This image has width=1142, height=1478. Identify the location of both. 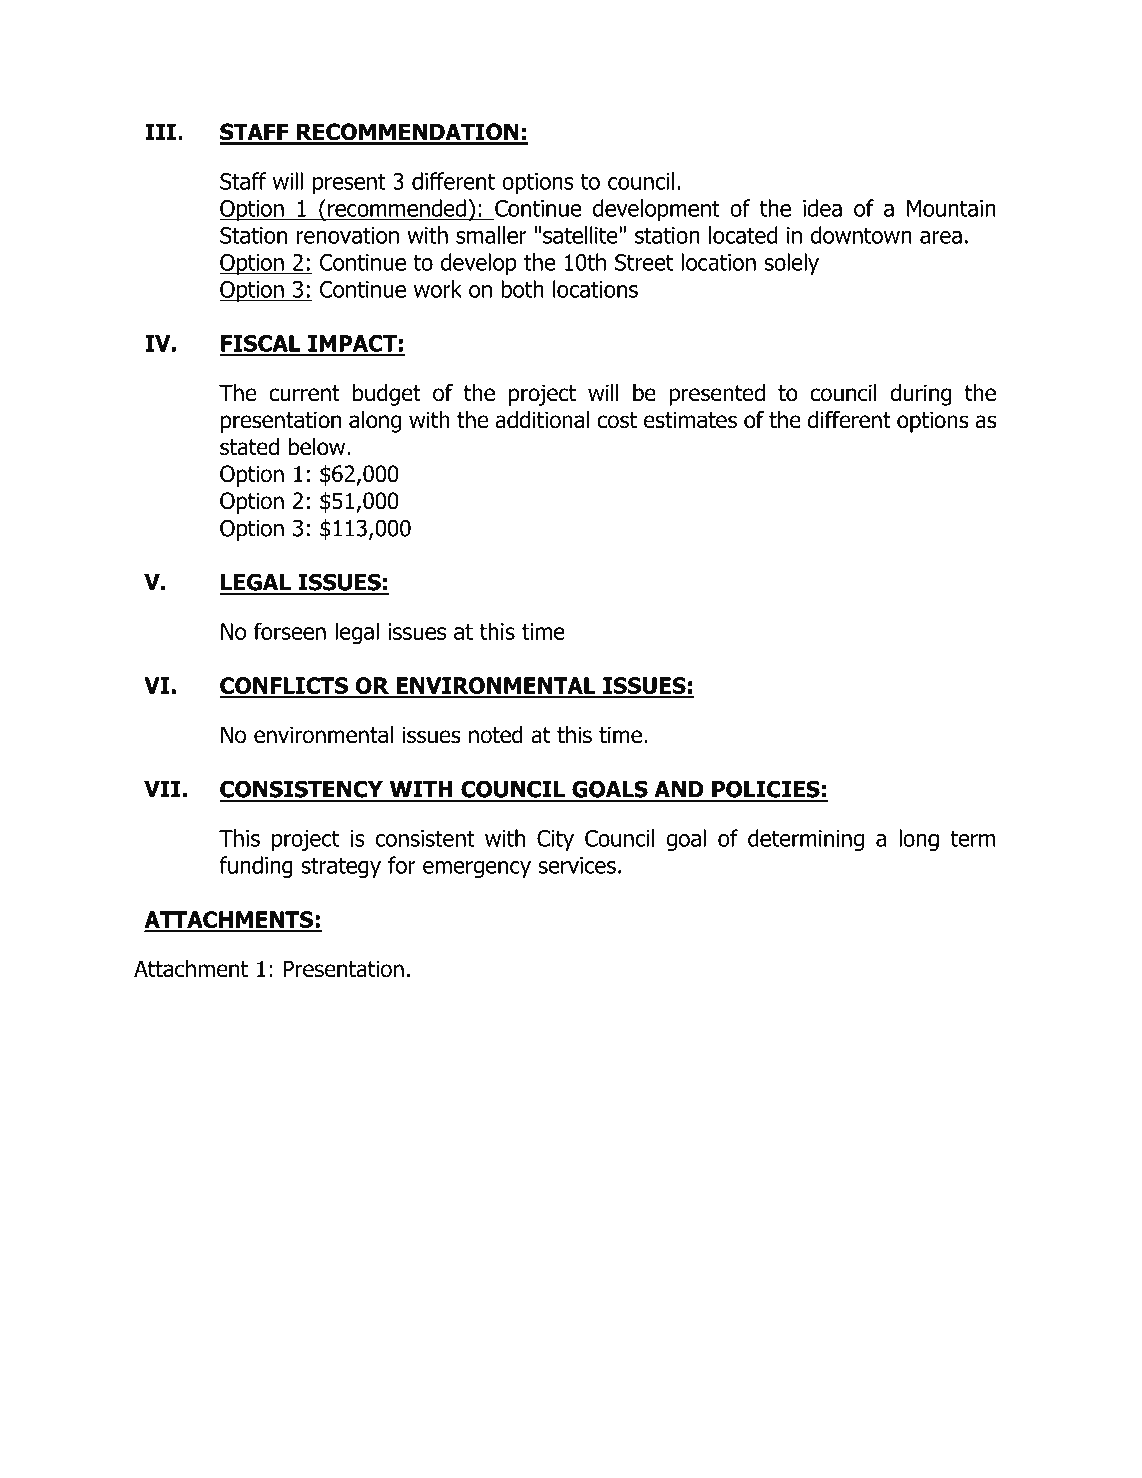
(522, 289).
